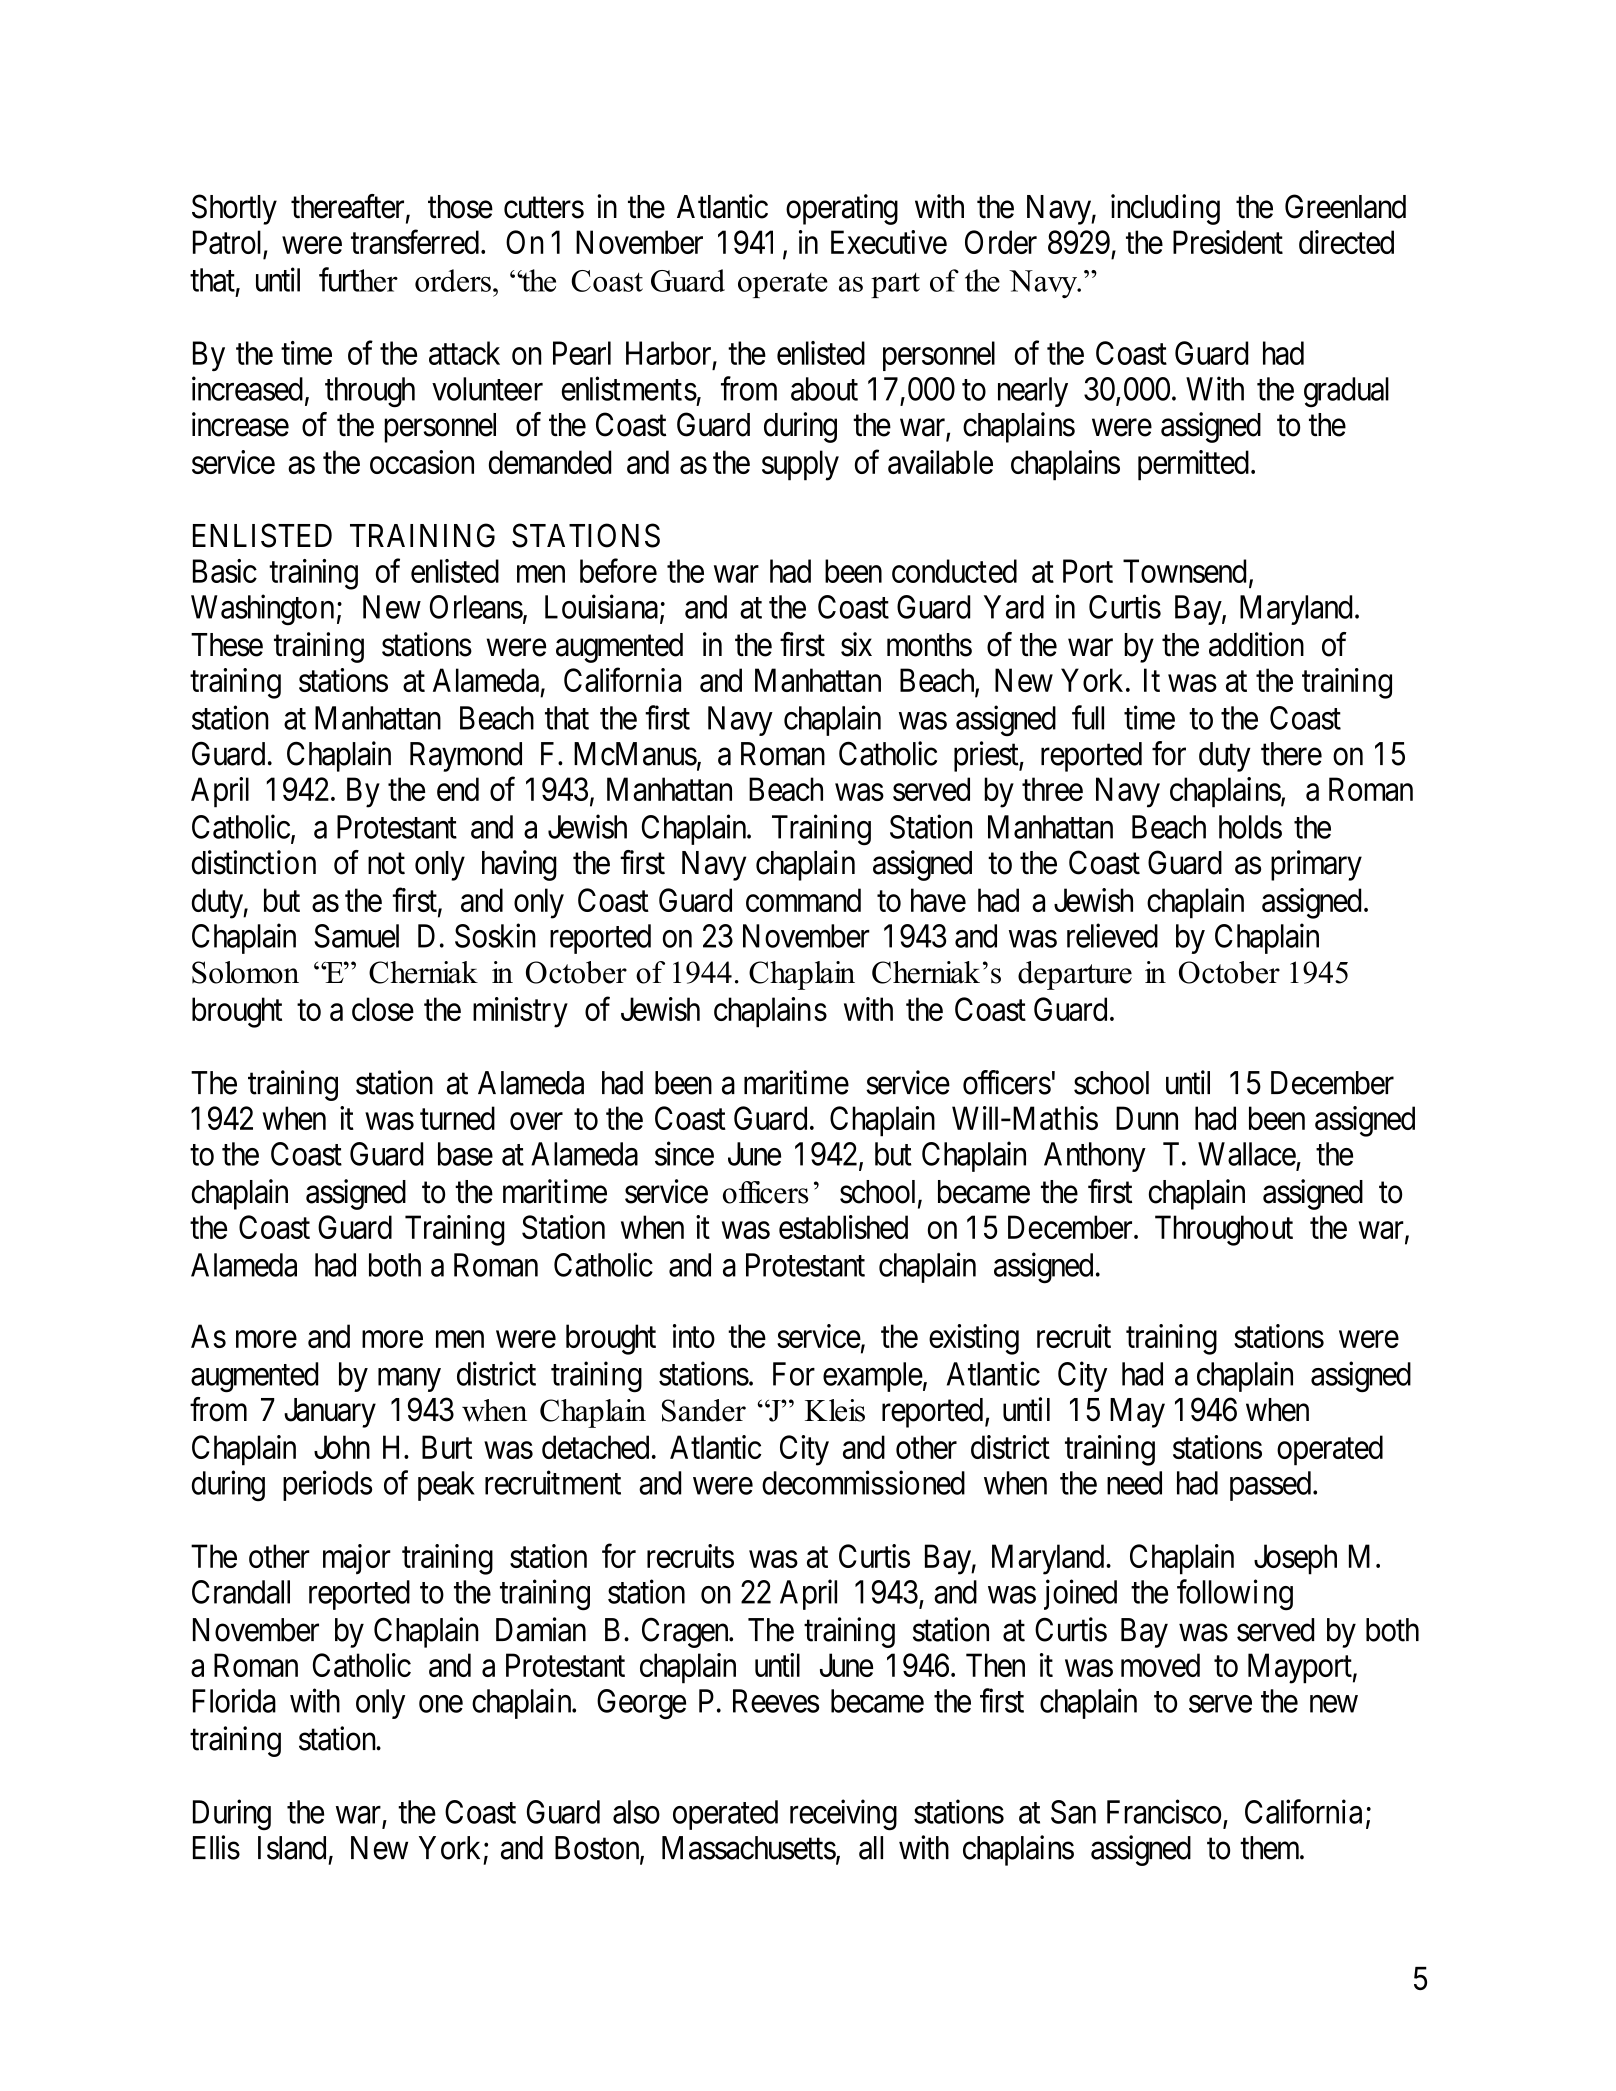 This screenshot has width=1616, height=2091. Describe the element at coordinates (1256, 644) in the screenshot. I see `addition` at that location.
